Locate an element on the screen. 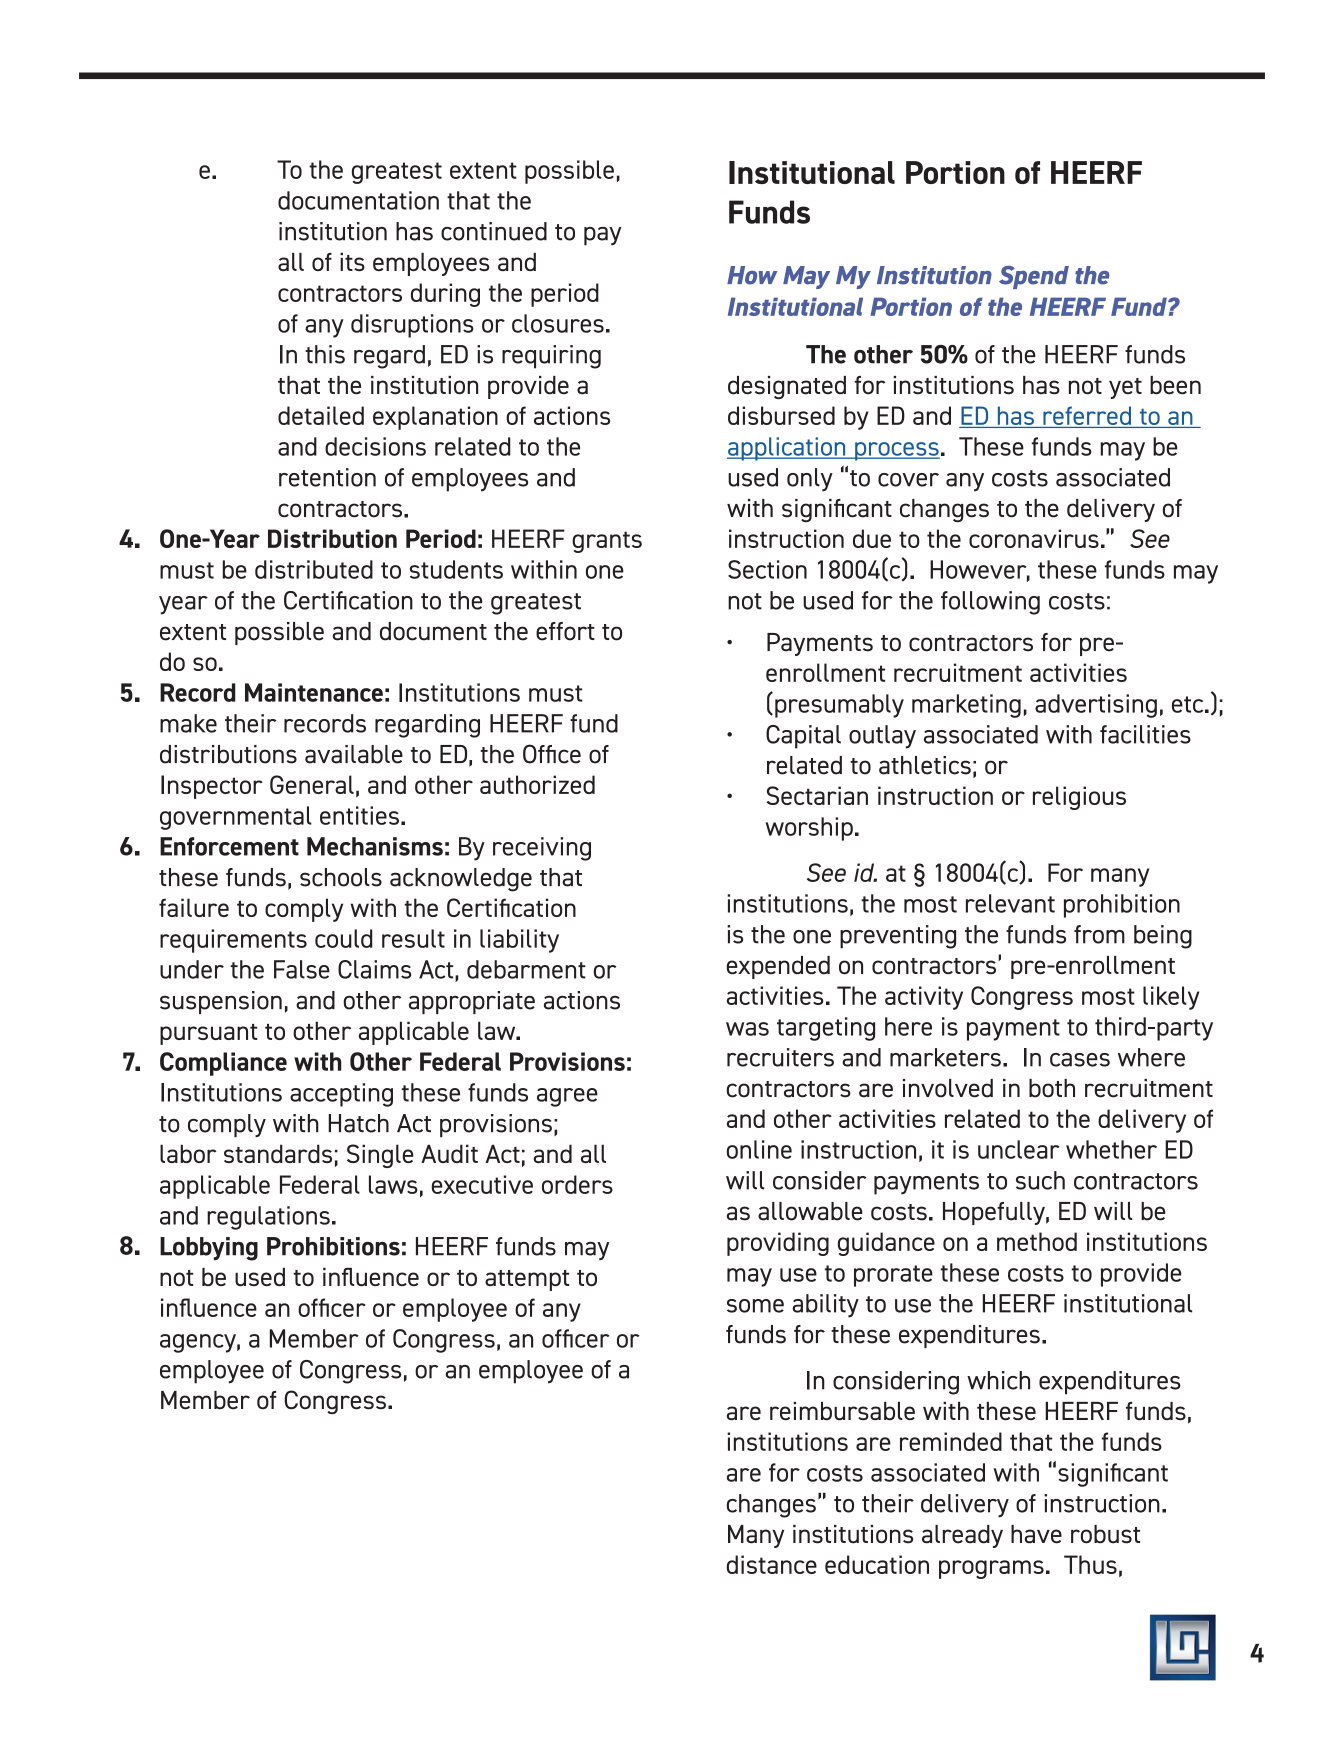  closures is located at coordinates (558, 323).
